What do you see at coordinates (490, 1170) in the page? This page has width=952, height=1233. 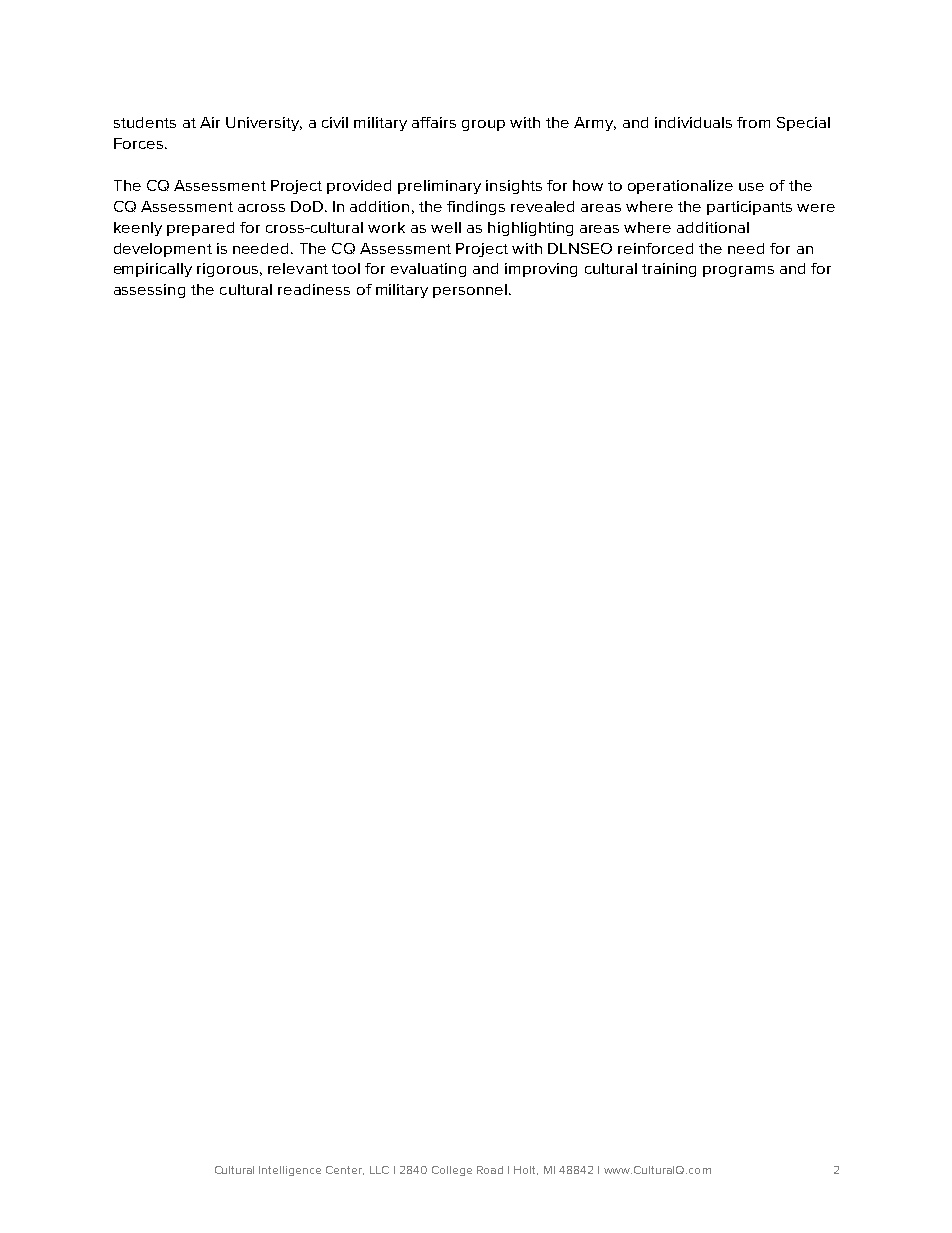 I see `Road` at bounding box center [490, 1170].
